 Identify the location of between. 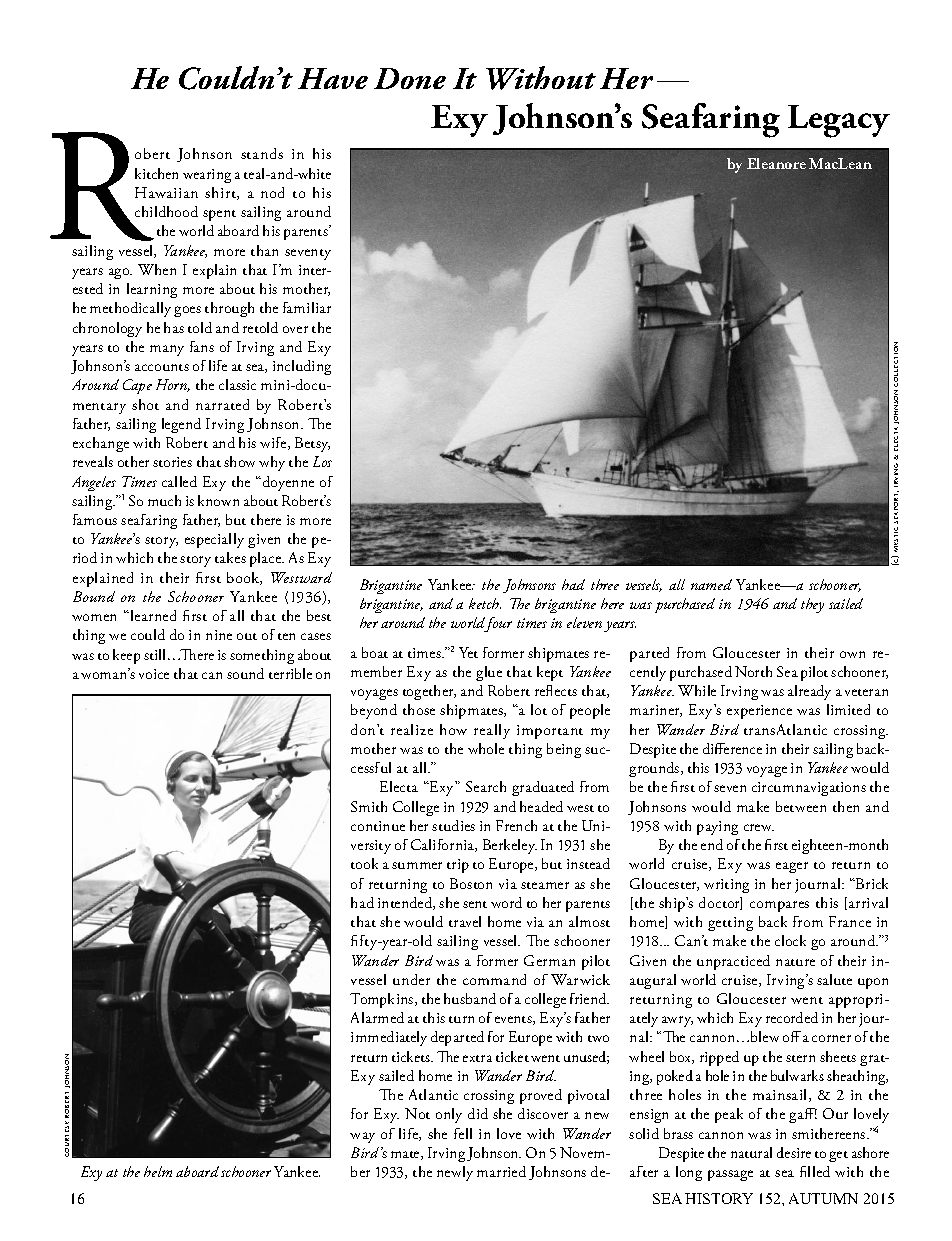
(801, 806).
